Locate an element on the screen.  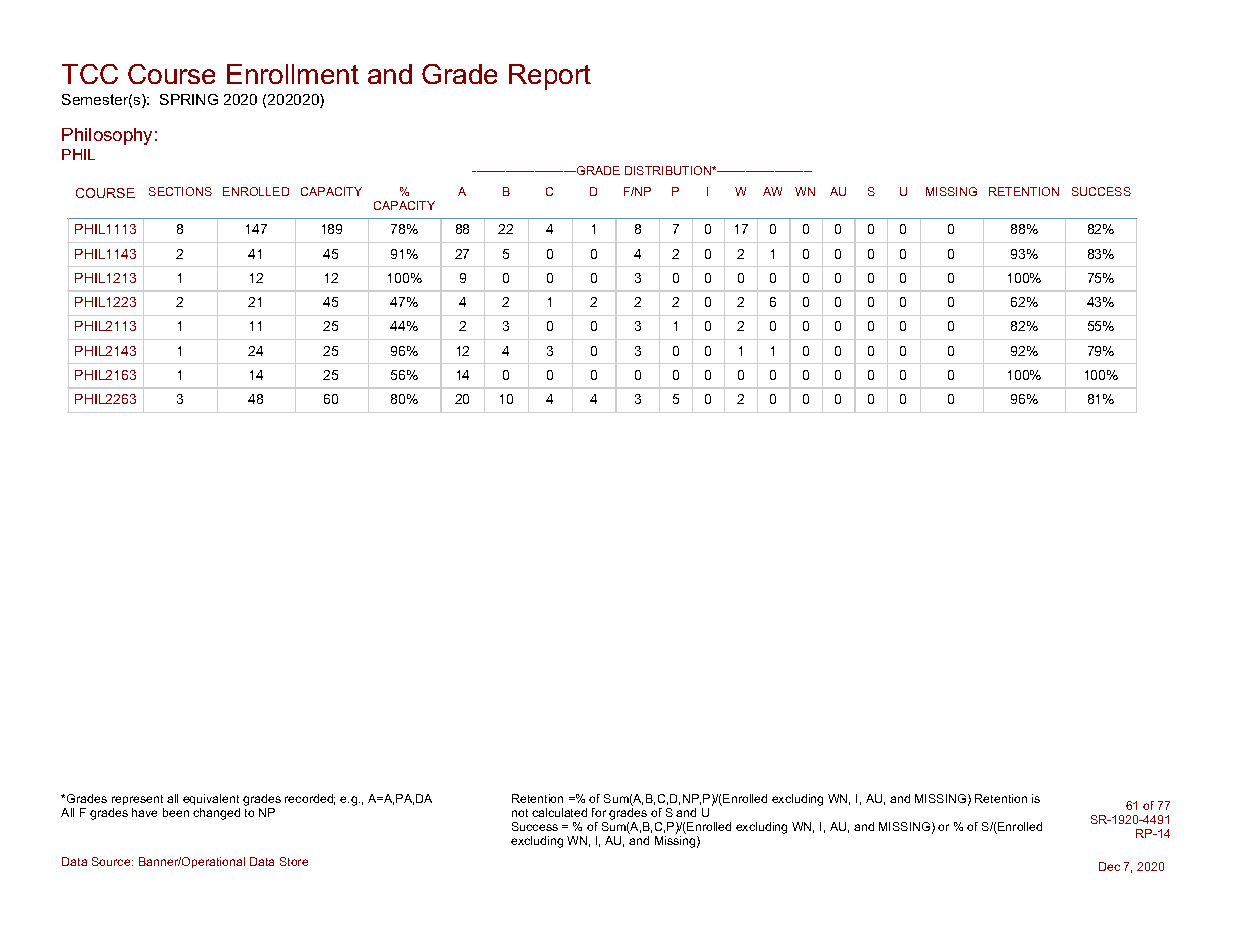
for is located at coordinates (599, 812).
